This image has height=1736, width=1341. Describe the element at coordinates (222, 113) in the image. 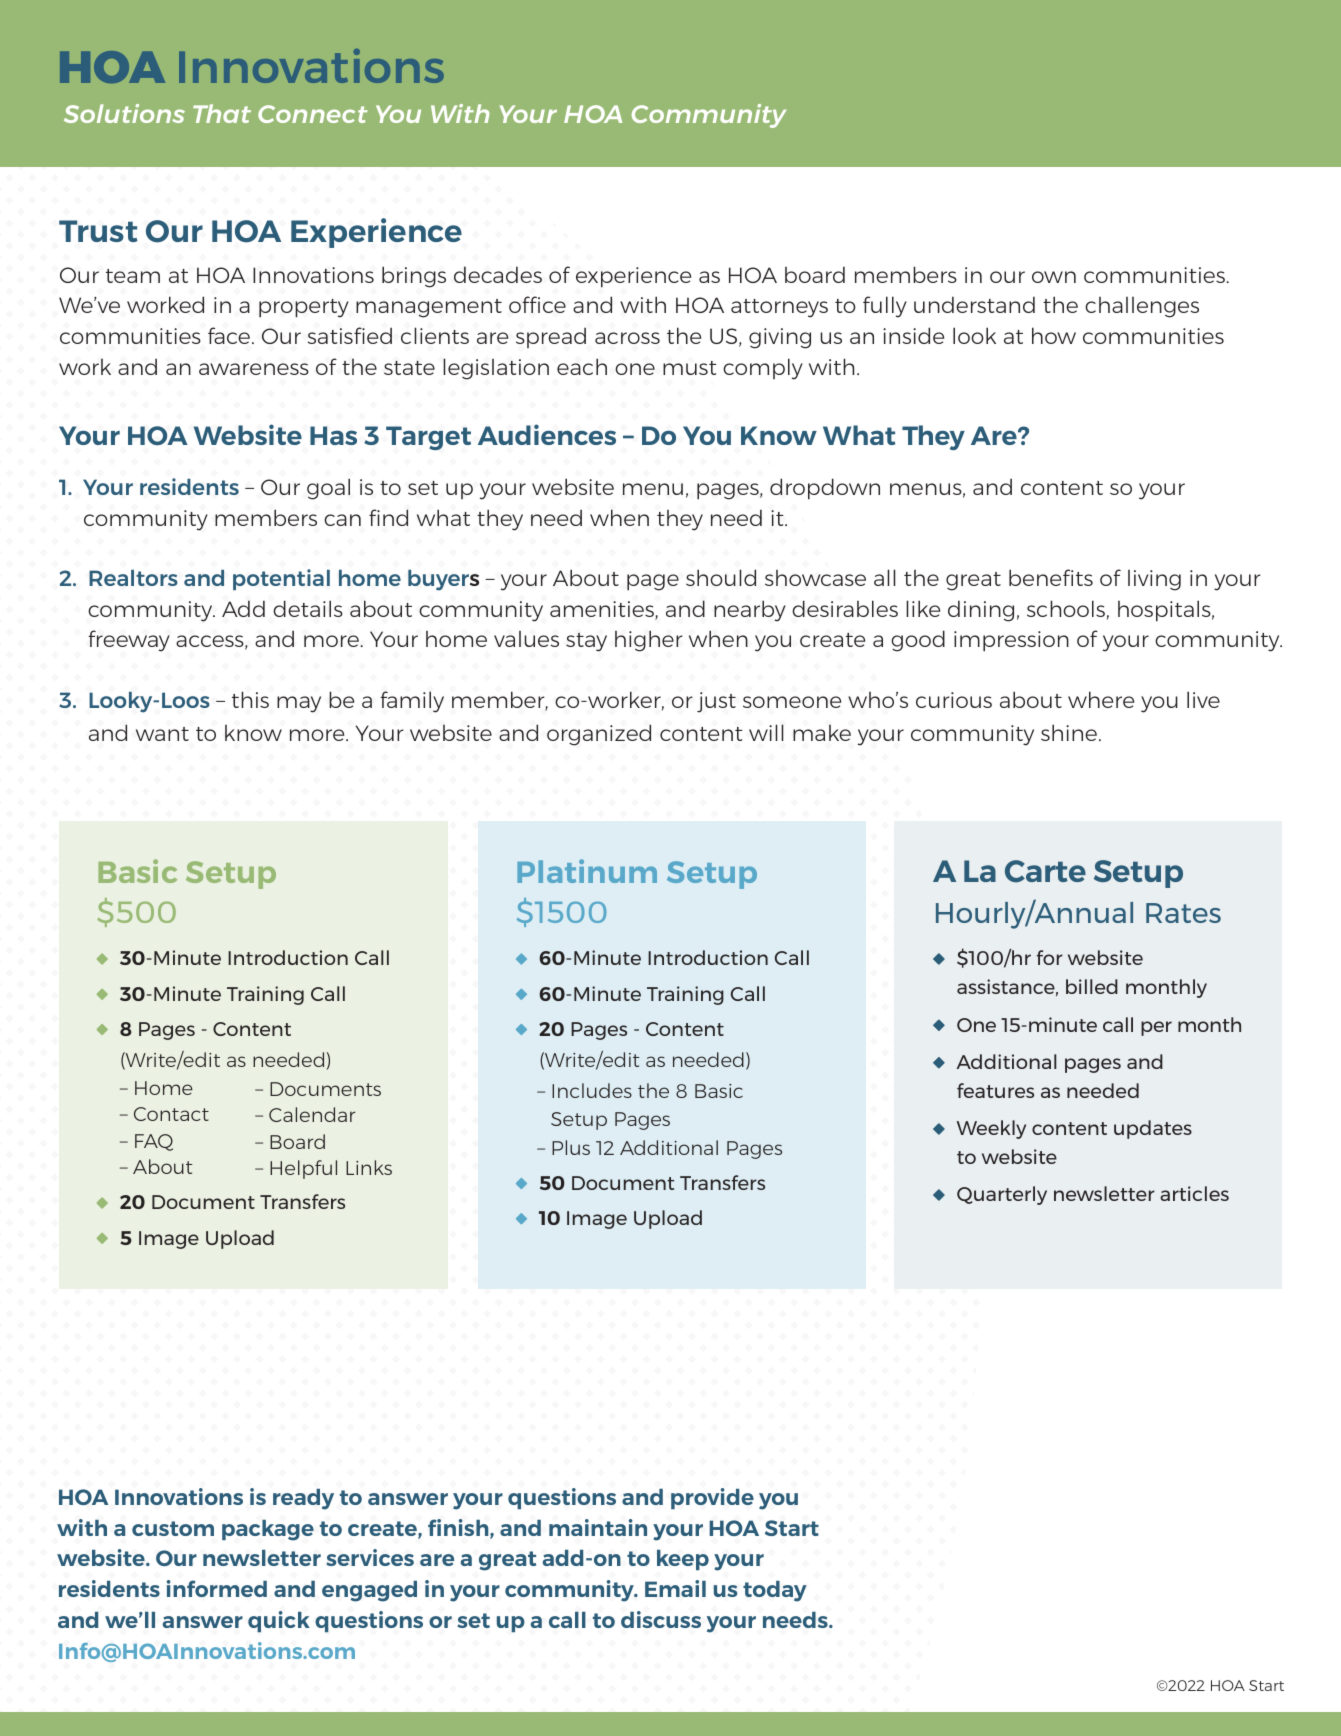

I see `That` at that location.
